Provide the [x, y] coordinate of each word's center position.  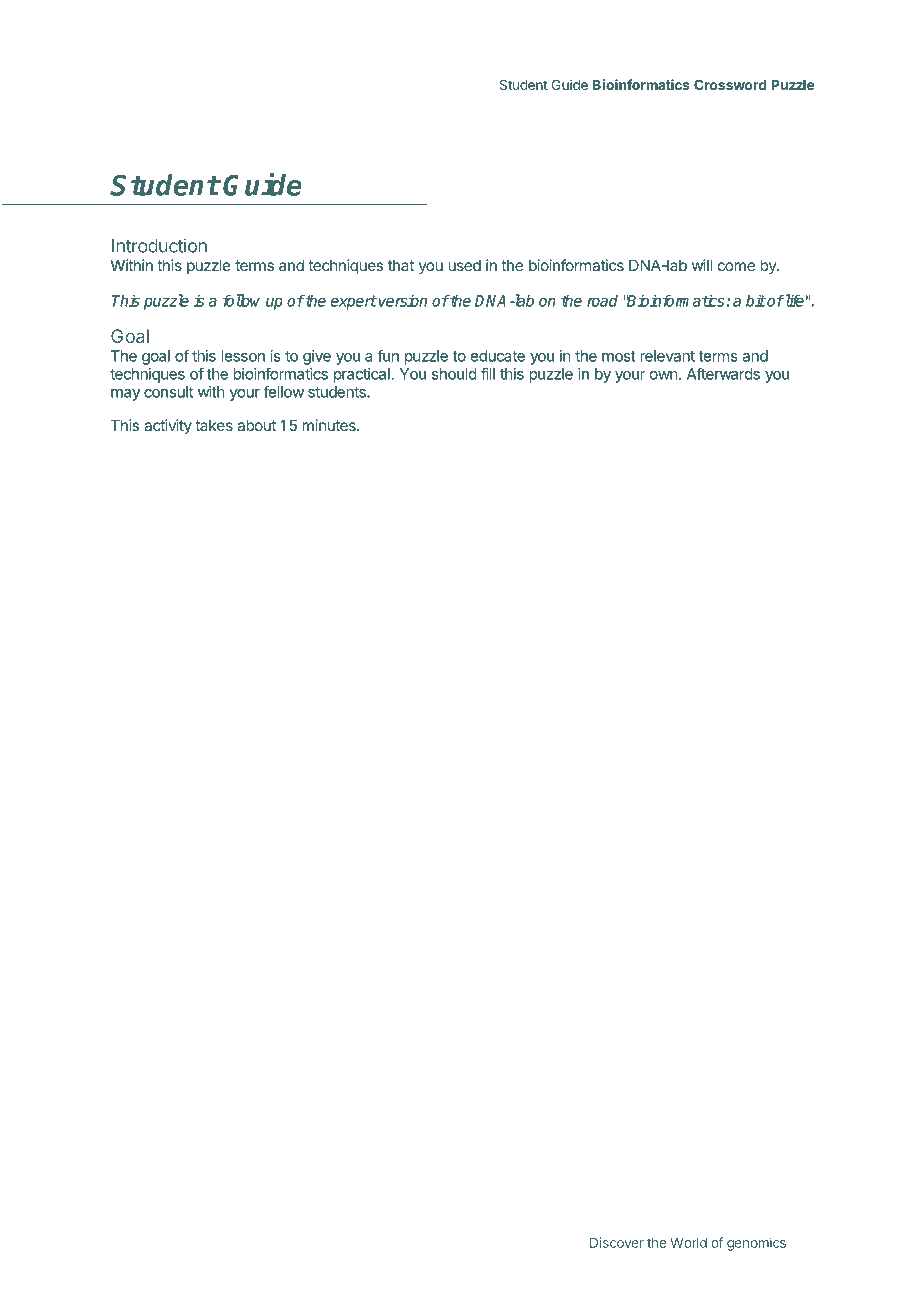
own [664, 375]
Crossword [730, 84]
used [464, 265]
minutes [330, 425]
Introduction [159, 246]
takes [214, 425]
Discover [617, 1242]
